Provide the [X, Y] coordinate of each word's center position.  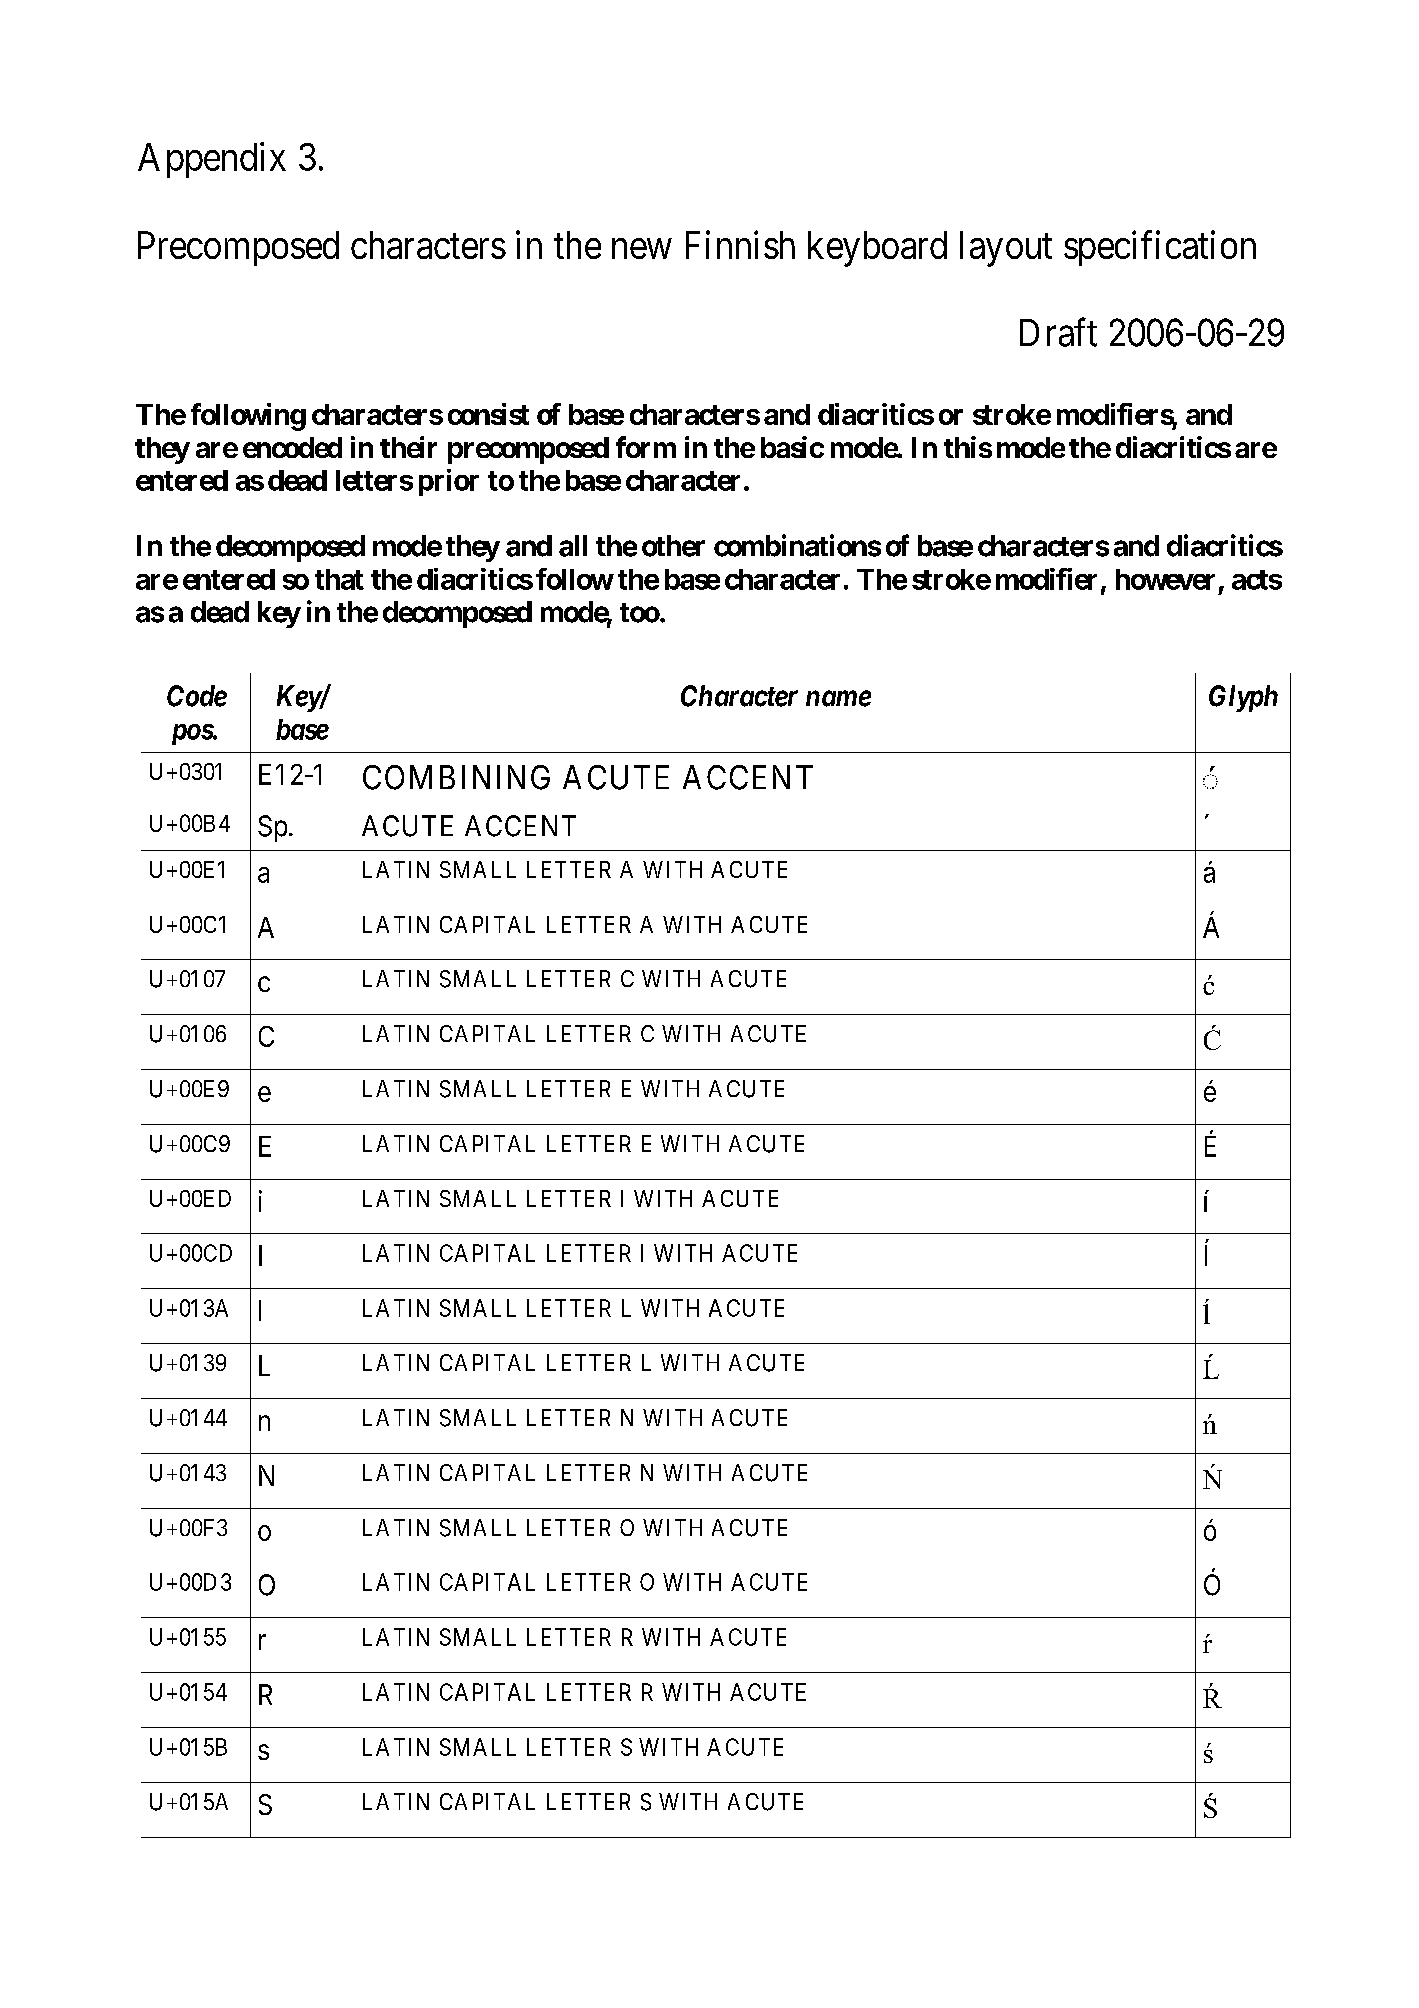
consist [488, 414]
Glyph [1243, 698]
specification [1160, 248]
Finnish [740, 244]
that [339, 579]
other [673, 546]
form [646, 447]
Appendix [212, 160]
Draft [1058, 332]
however [1165, 579]
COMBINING [456, 777]
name [838, 699]
